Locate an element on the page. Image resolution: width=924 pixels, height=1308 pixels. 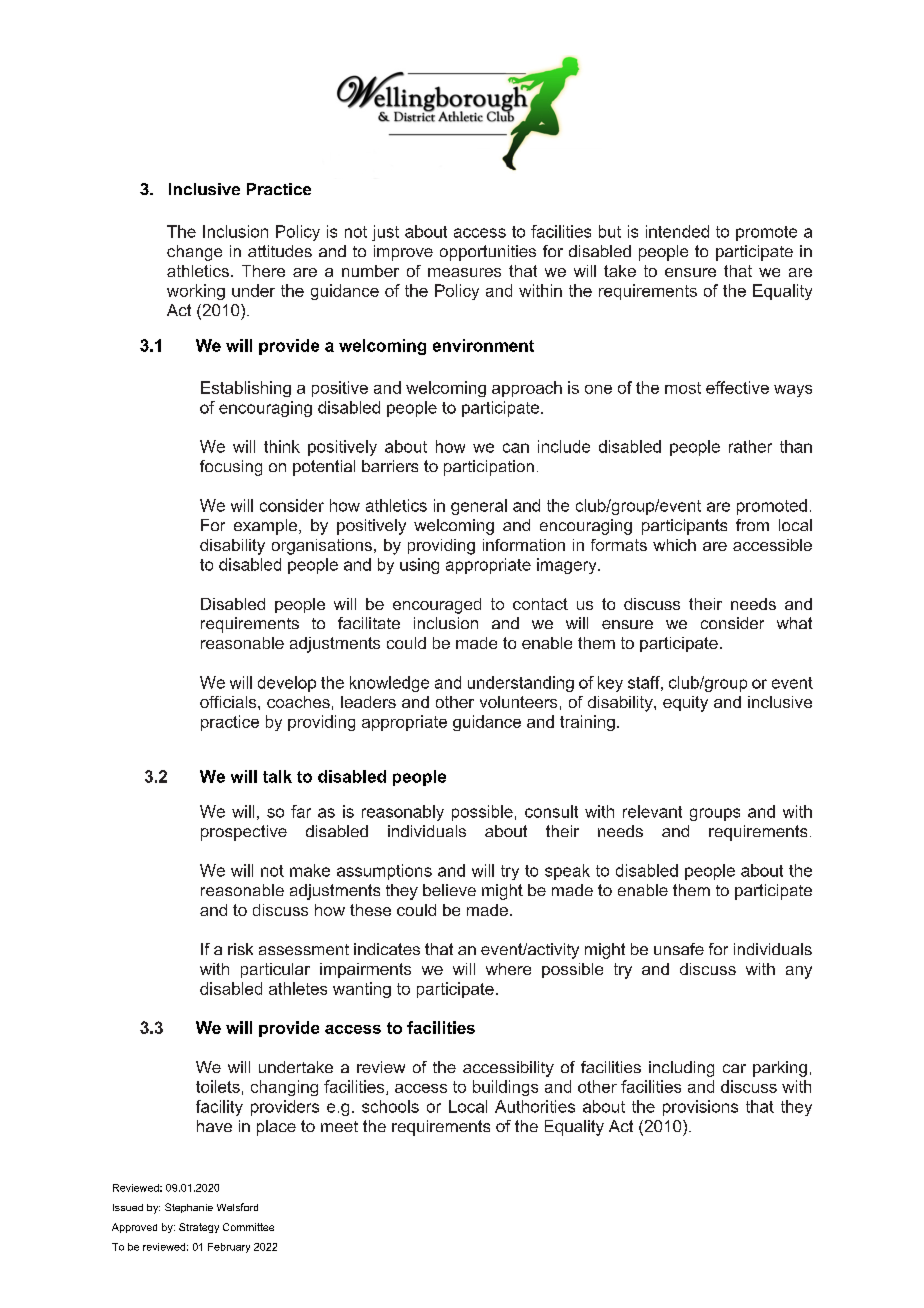
from is located at coordinates (752, 525).
